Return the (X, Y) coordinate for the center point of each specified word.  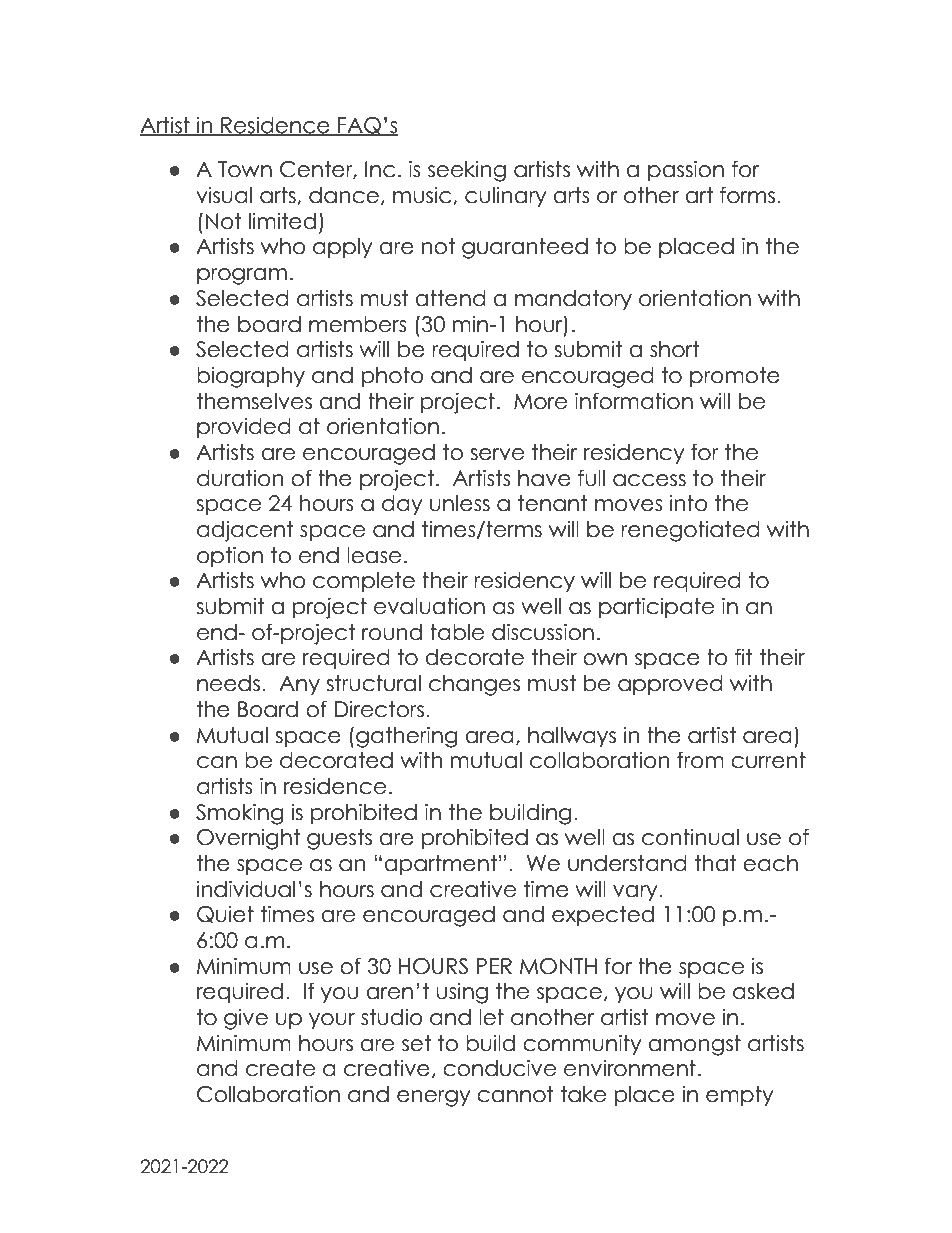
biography (251, 377)
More (540, 401)
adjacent (245, 531)
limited (282, 221)
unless (460, 503)
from (700, 760)
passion (686, 170)
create (280, 1068)
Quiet (225, 914)
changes (474, 685)
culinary (506, 196)
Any (299, 685)
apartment (440, 865)
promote (735, 377)
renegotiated (690, 531)
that (716, 863)
